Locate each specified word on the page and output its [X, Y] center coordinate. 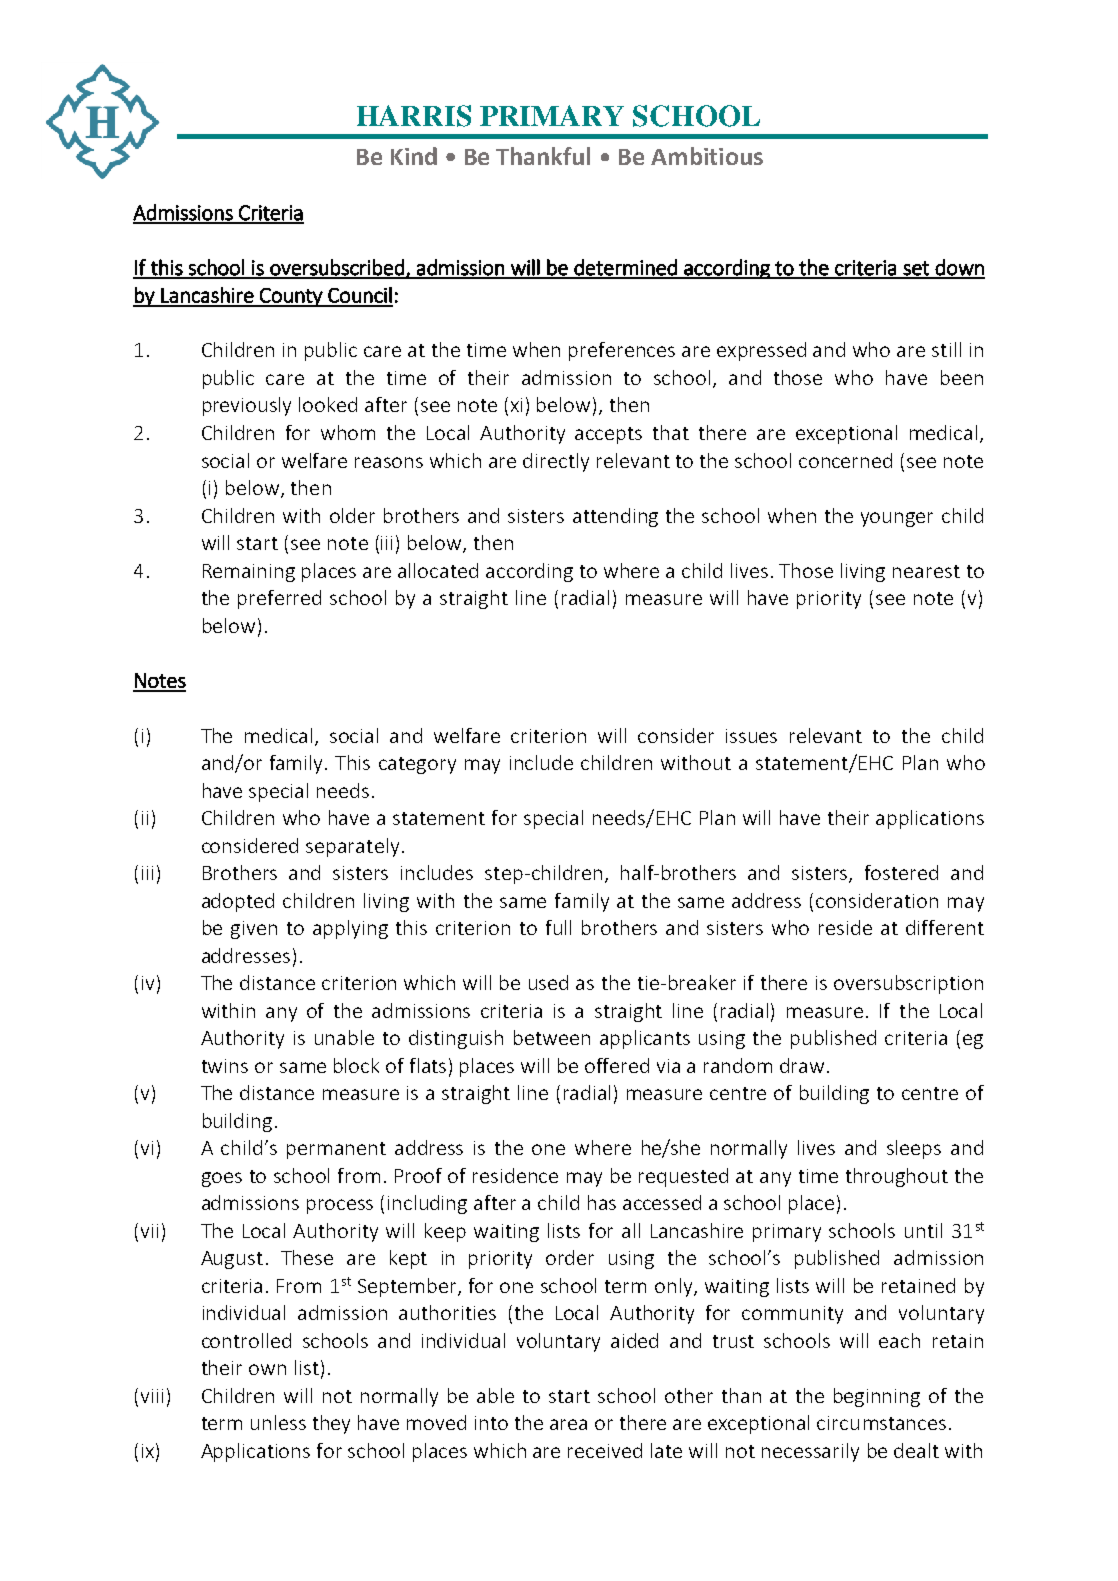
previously [247, 406]
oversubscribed [337, 268]
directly [556, 462]
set [916, 269]
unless [278, 1422]
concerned [845, 460]
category [417, 765]
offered [617, 1065]
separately [352, 847]
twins [225, 1066]
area [568, 1424]
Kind [414, 156]
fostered [901, 872]
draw [802, 1065]
